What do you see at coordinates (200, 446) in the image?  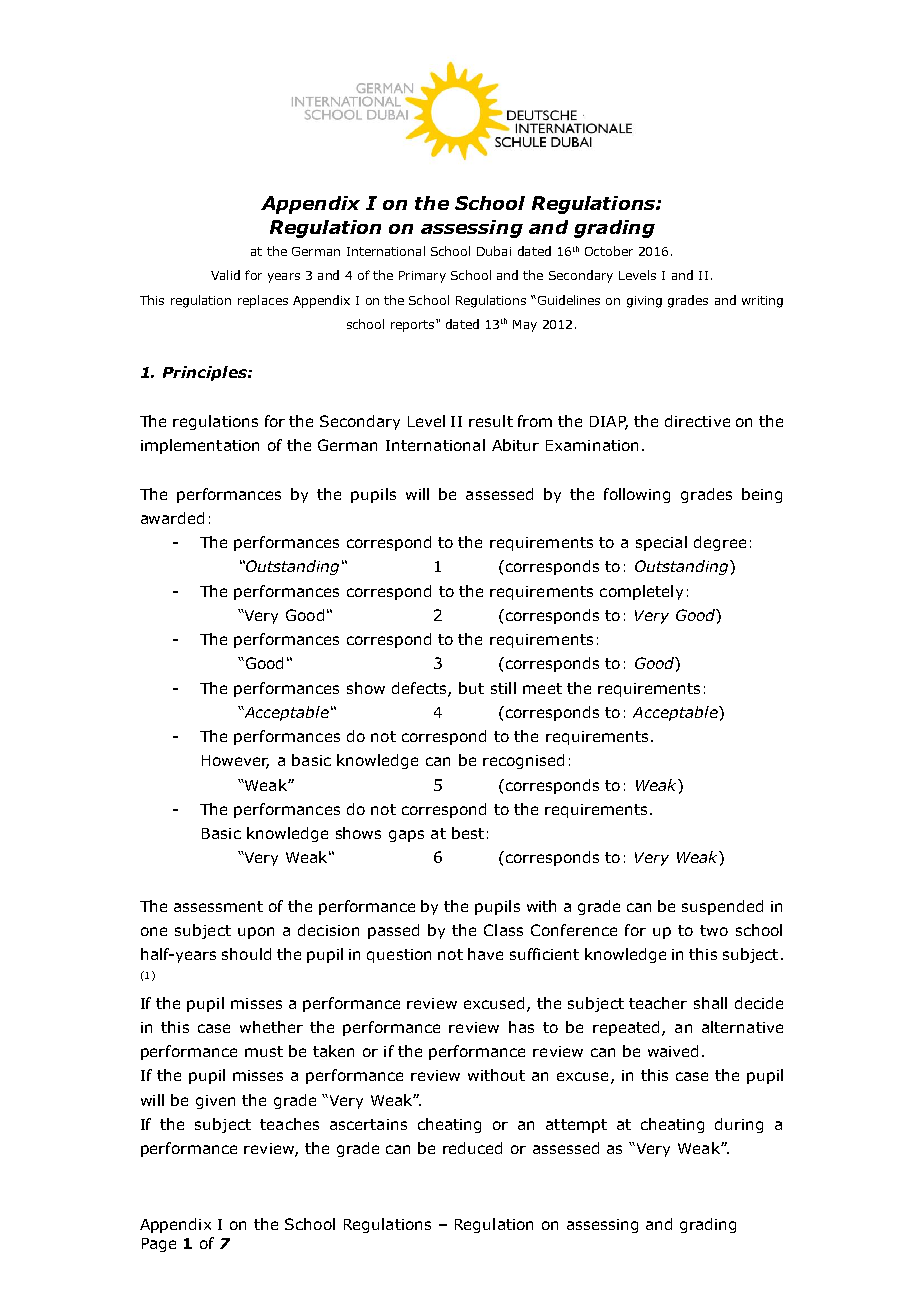 I see `implementation` at bounding box center [200, 446].
